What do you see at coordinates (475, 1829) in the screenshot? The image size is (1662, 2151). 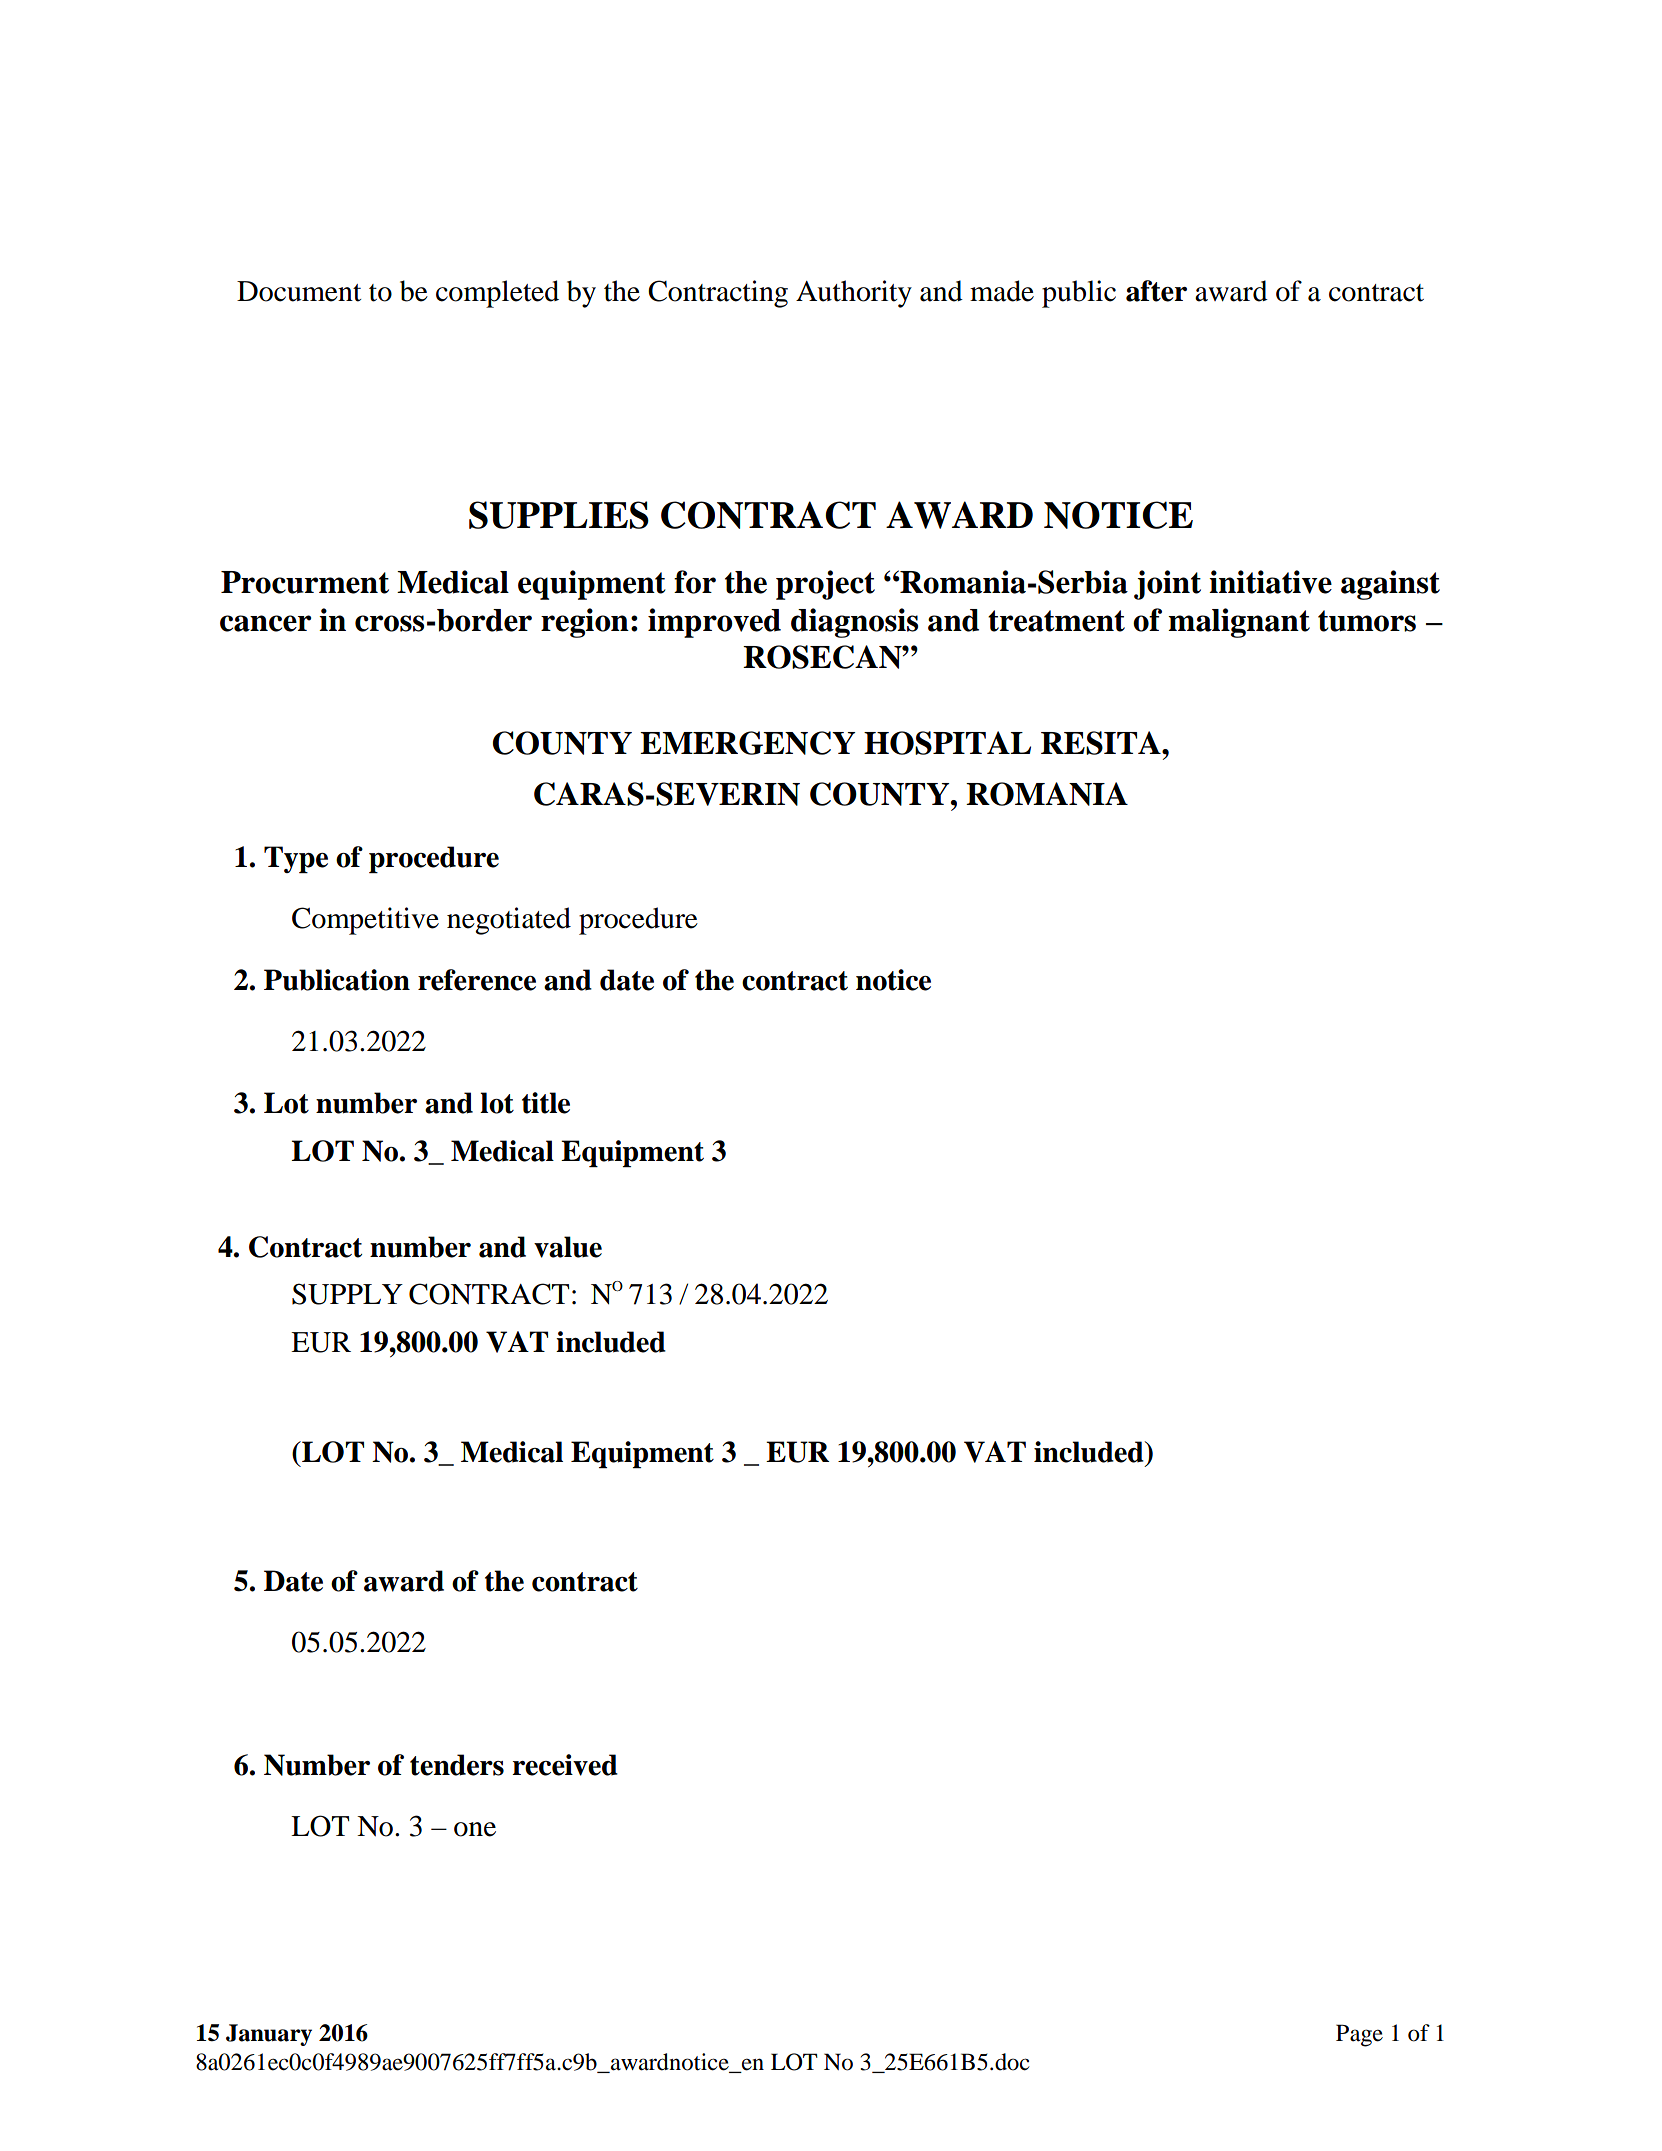 I see `one` at bounding box center [475, 1829].
